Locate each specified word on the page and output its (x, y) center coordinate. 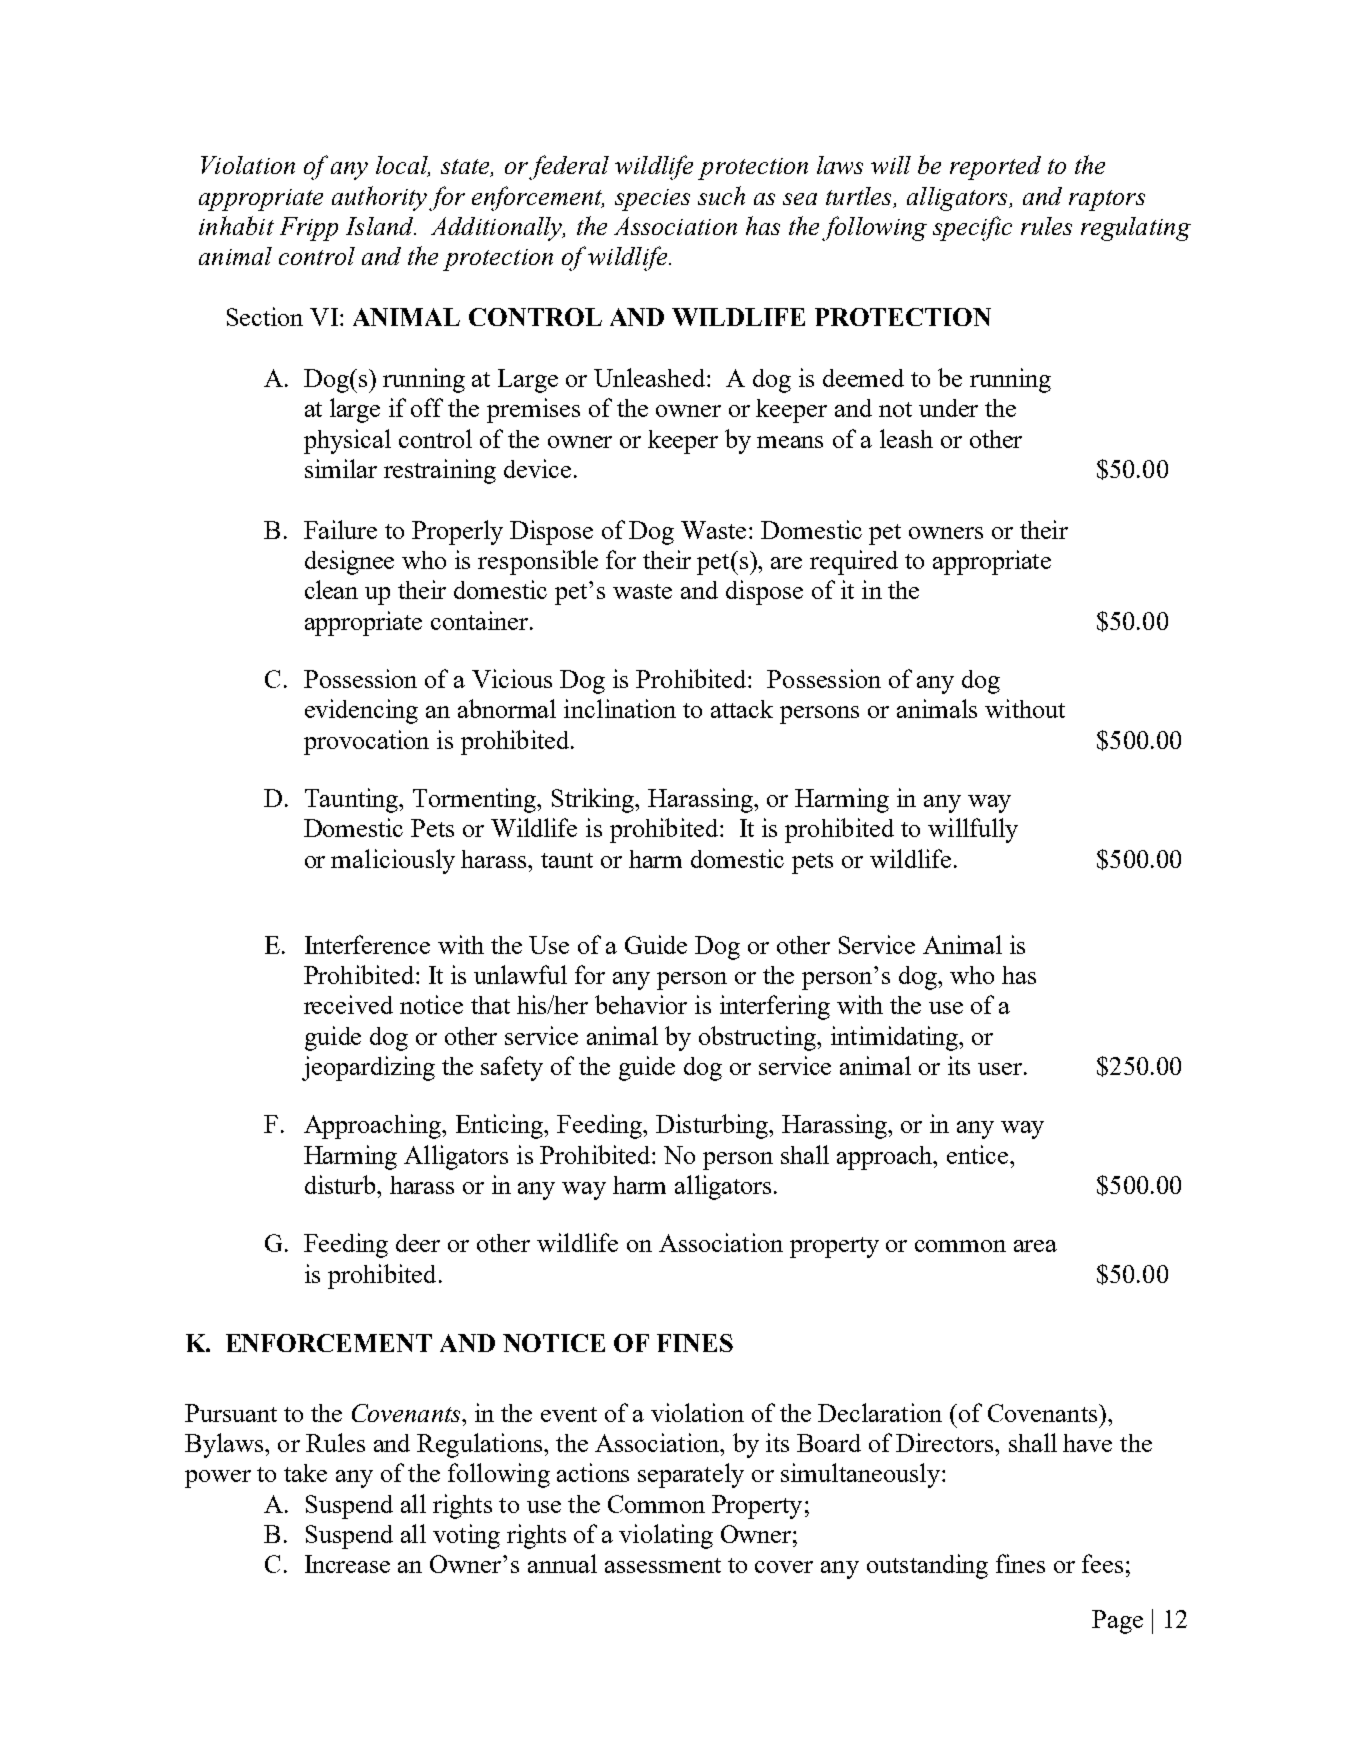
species (652, 200)
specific (972, 228)
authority (379, 198)
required (854, 562)
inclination (620, 708)
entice (979, 1154)
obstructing (758, 1038)
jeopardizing (368, 1068)
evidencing (361, 711)
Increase (347, 1564)
